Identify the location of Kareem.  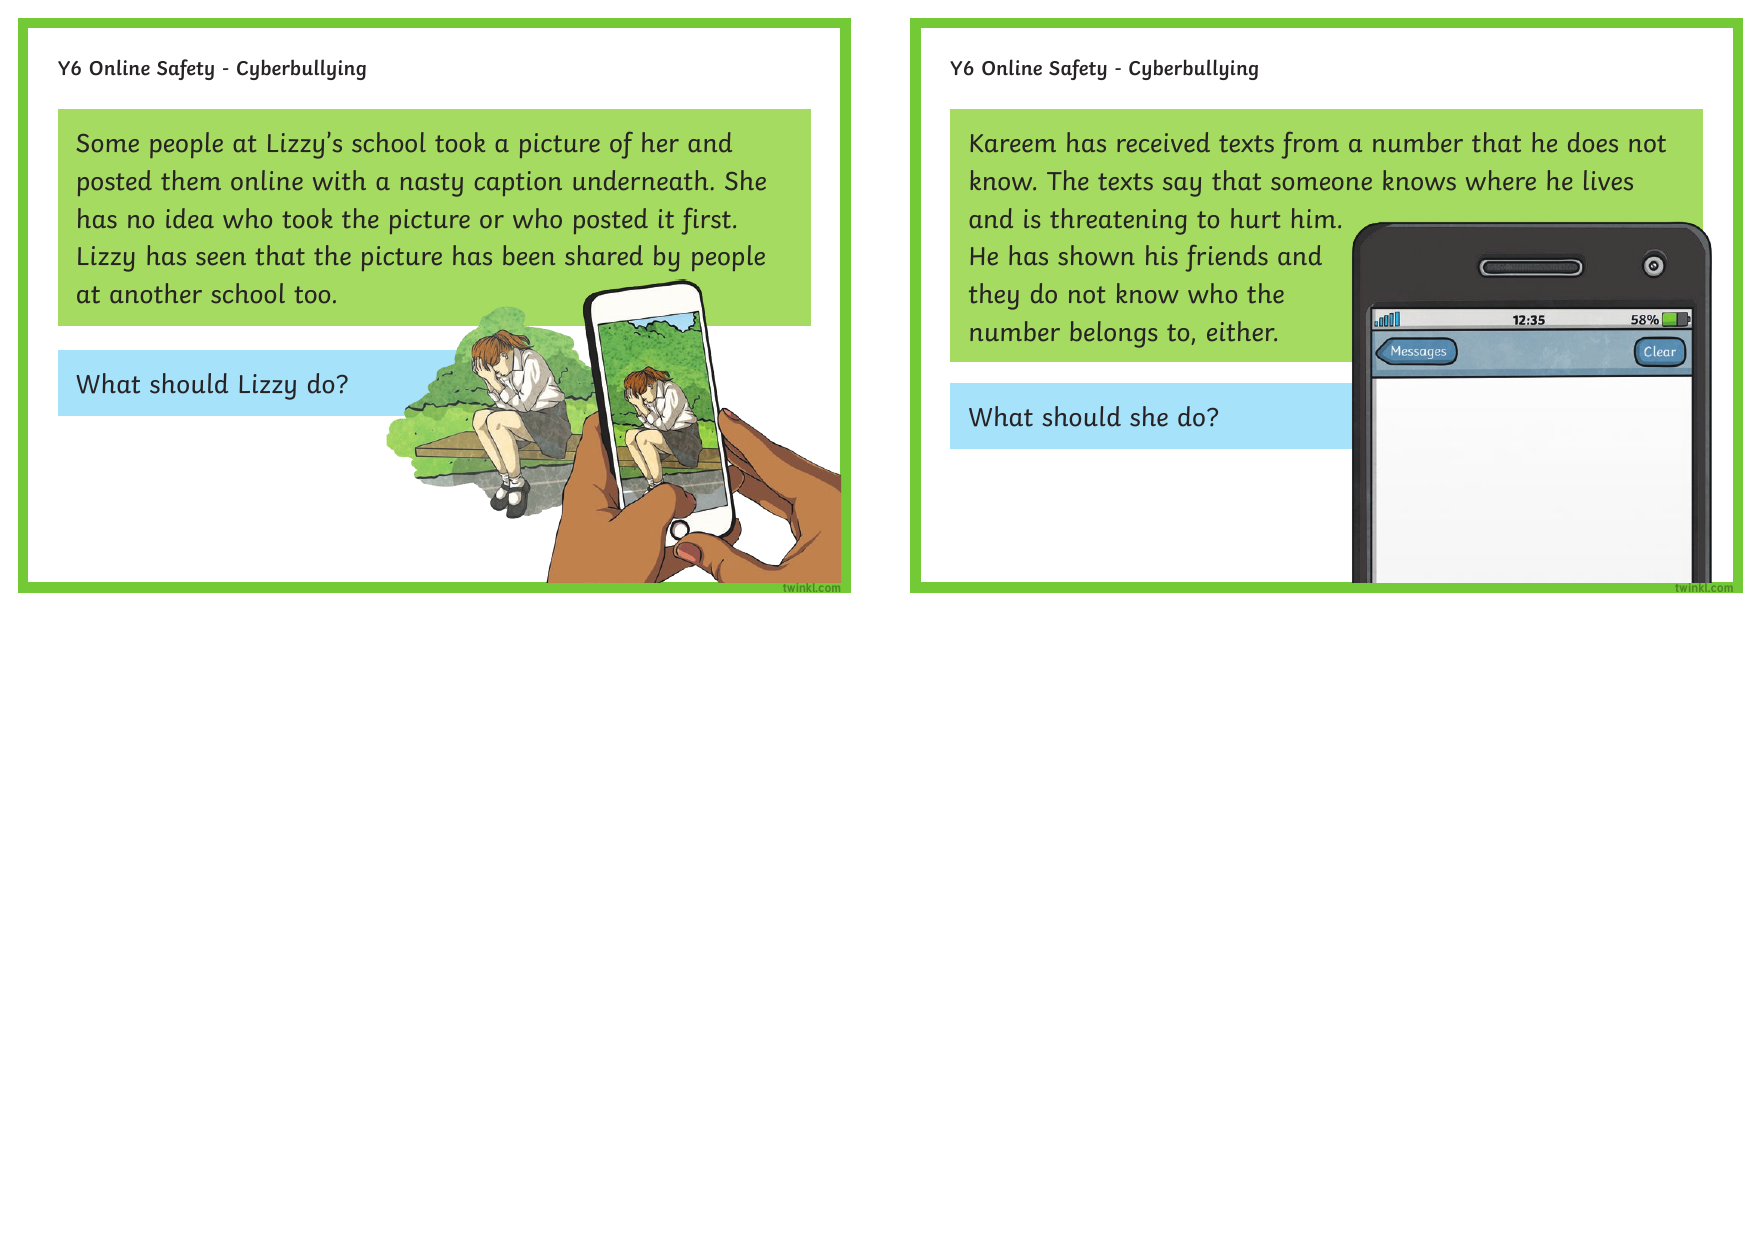
(1013, 143).
